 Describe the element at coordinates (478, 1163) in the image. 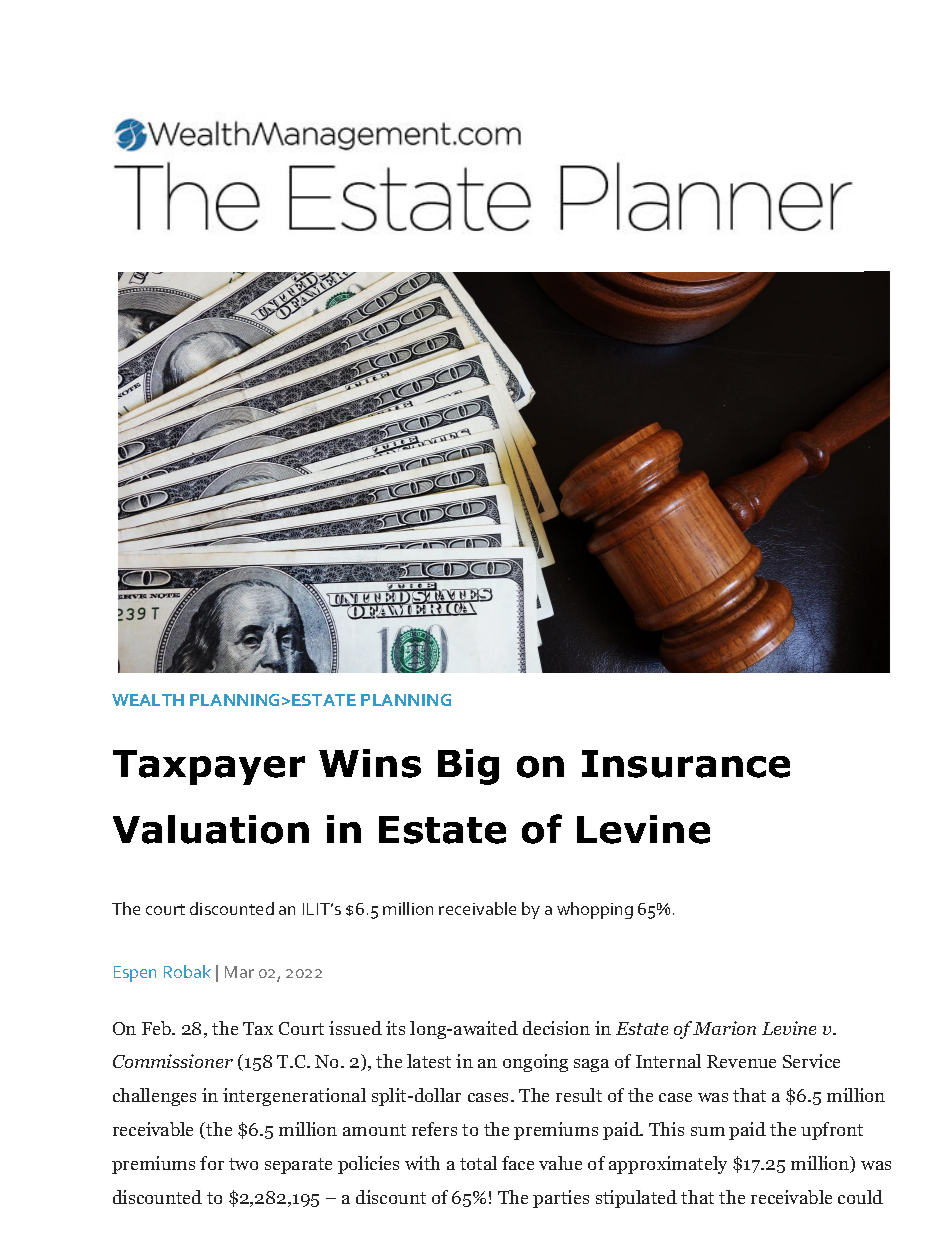

I see `total` at that location.
